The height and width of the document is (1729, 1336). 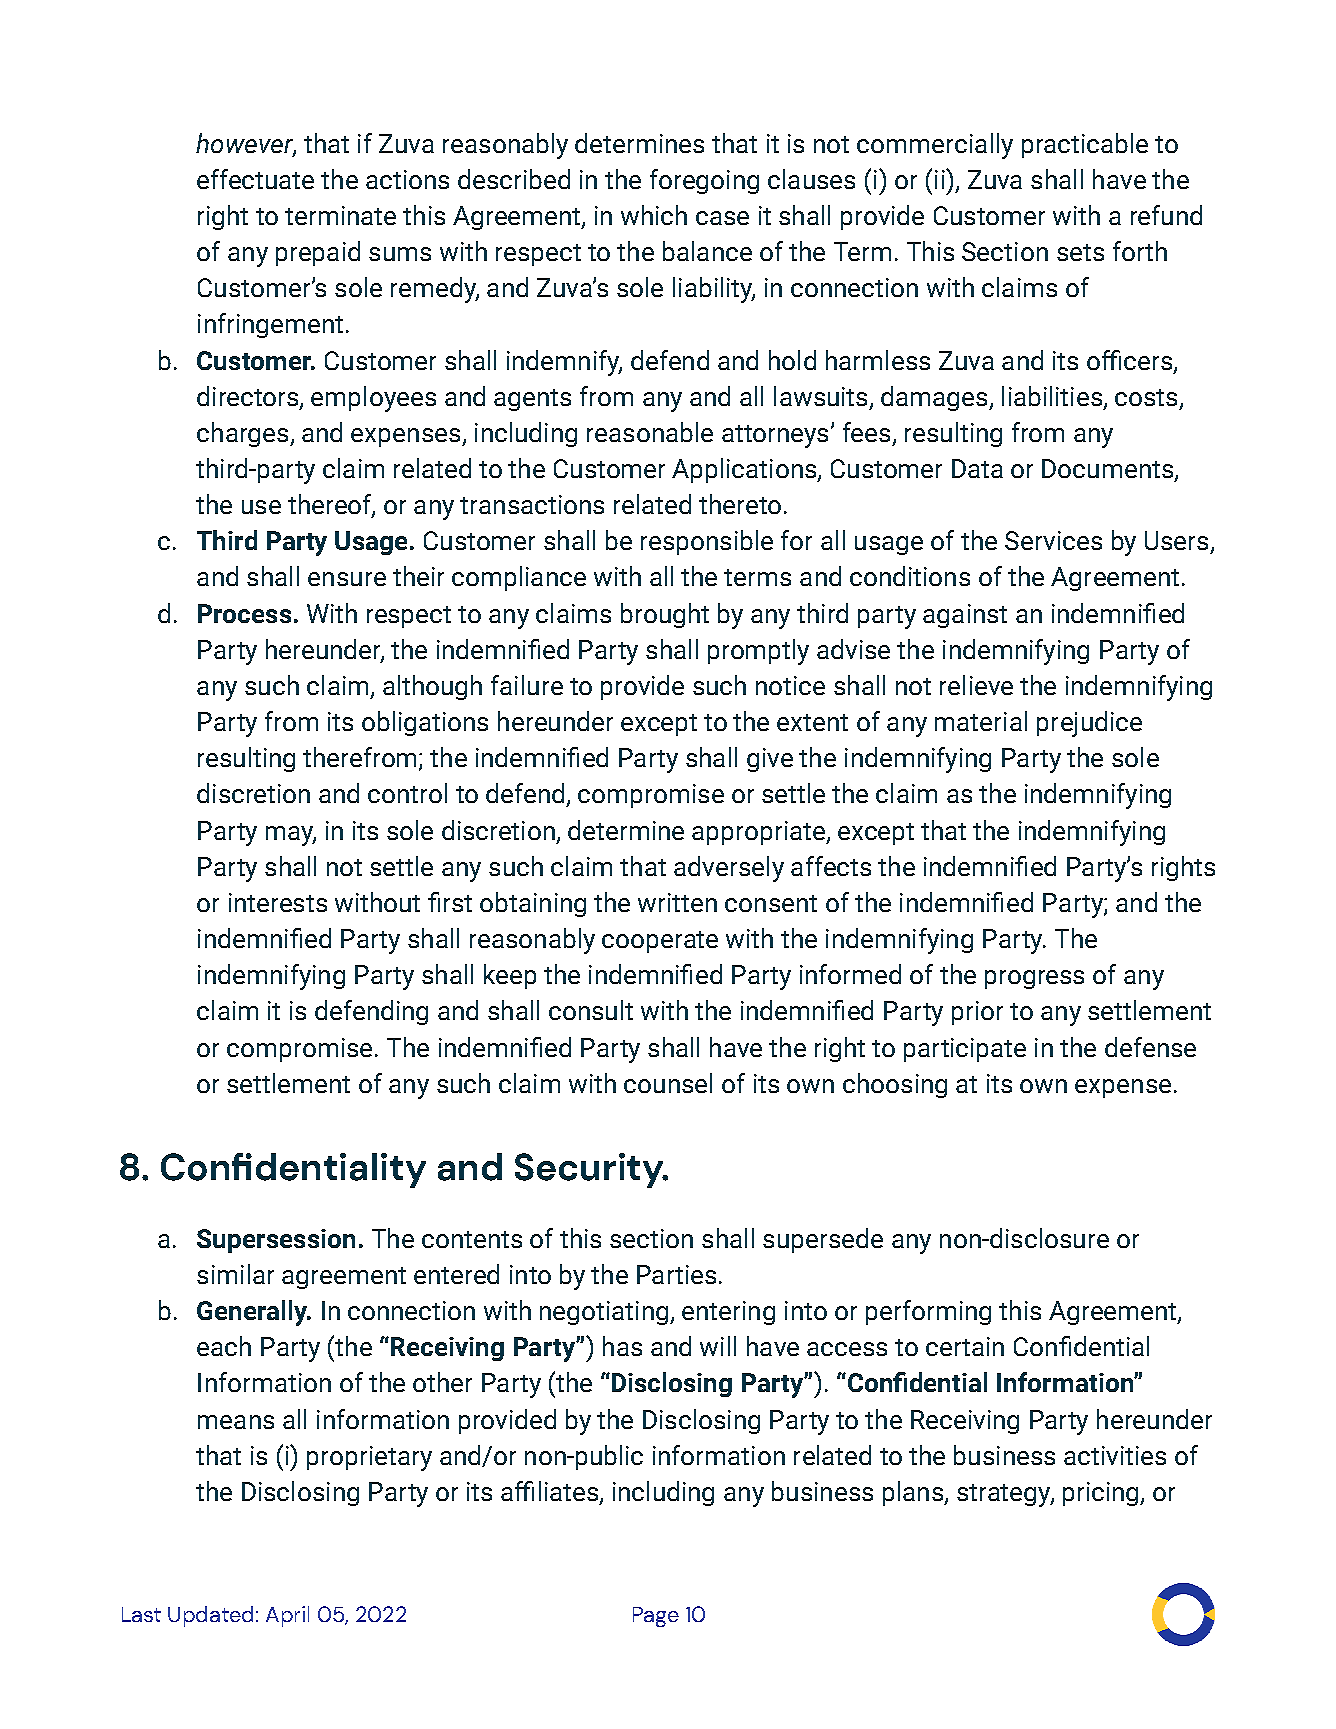 What do you see at coordinates (1102, 1494) in the document?
I see `pricing` at bounding box center [1102, 1494].
